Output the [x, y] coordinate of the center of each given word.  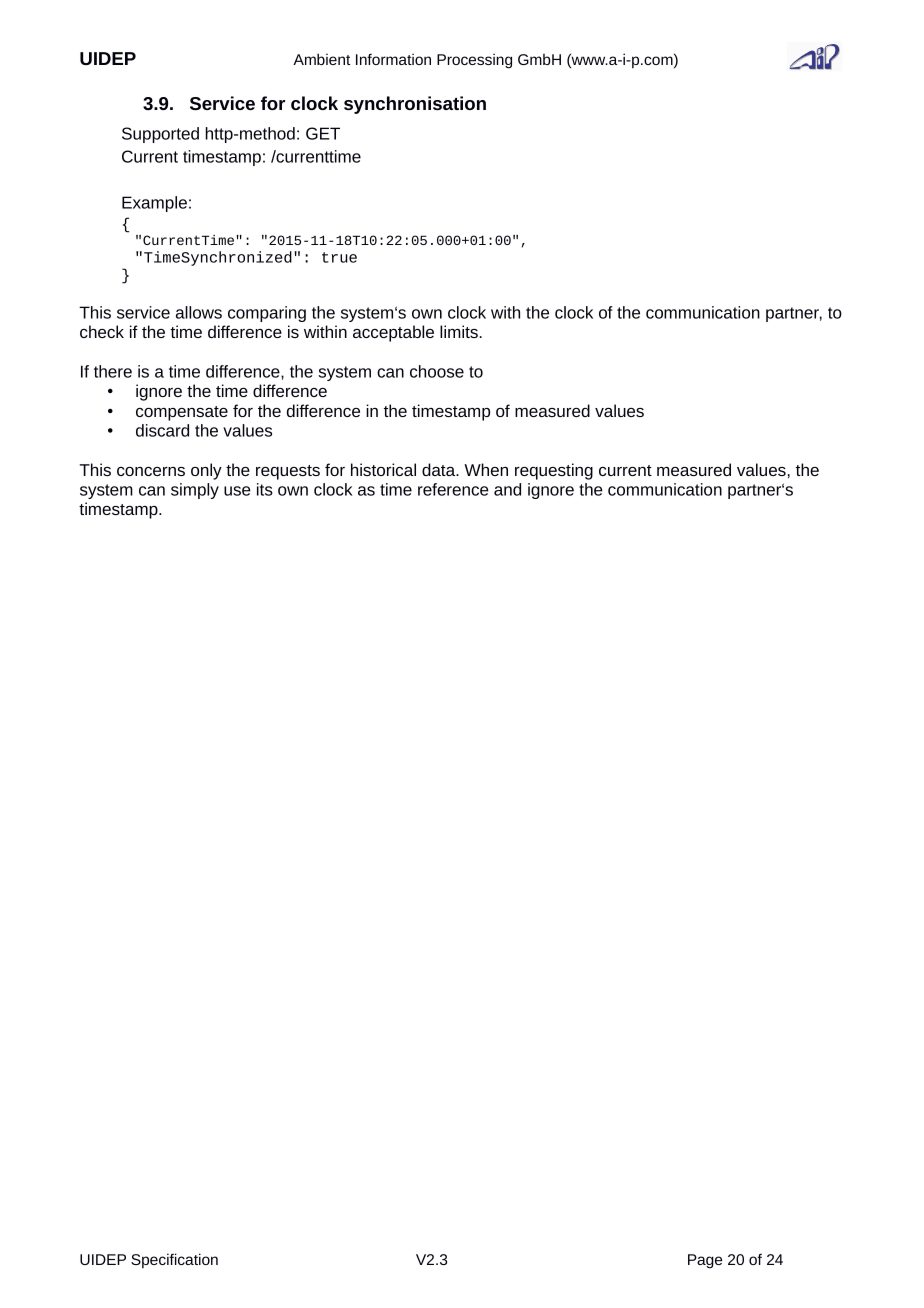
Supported [160, 135]
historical [383, 469]
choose [437, 371]
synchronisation [415, 105]
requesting [554, 471]
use [237, 491]
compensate [182, 413]
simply [195, 491]
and [507, 489]
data [440, 469]
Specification [174, 1260]
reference [453, 489]
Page [705, 1261]
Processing [474, 61]
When [486, 469]
